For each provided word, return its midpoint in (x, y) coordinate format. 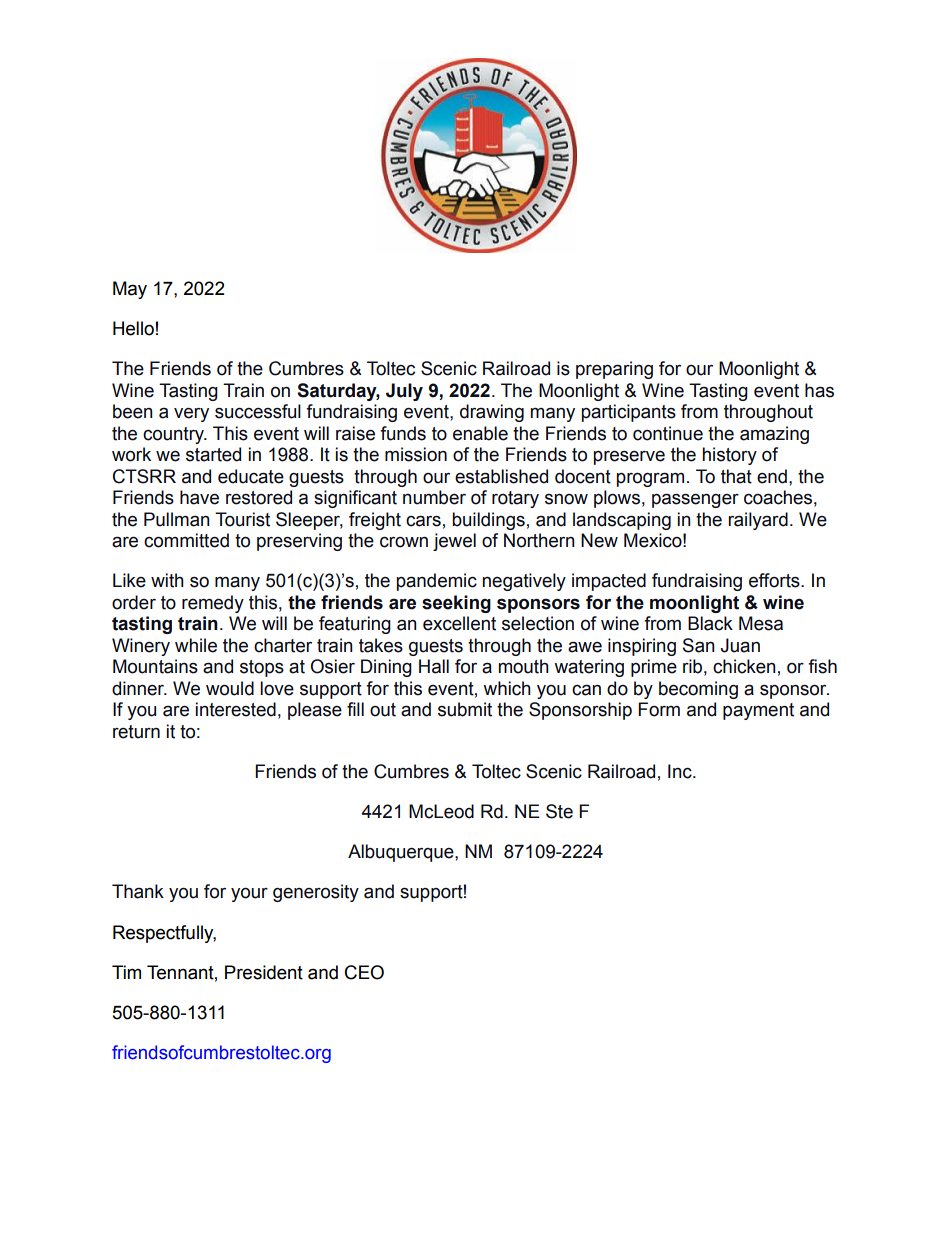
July (404, 392)
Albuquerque (402, 853)
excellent (459, 623)
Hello (133, 328)
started (213, 454)
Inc (681, 771)
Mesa (761, 623)
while (196, 645)
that (736, 476)
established (501, 476)
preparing (614, 370)
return (136, 732)
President (264, 972)
